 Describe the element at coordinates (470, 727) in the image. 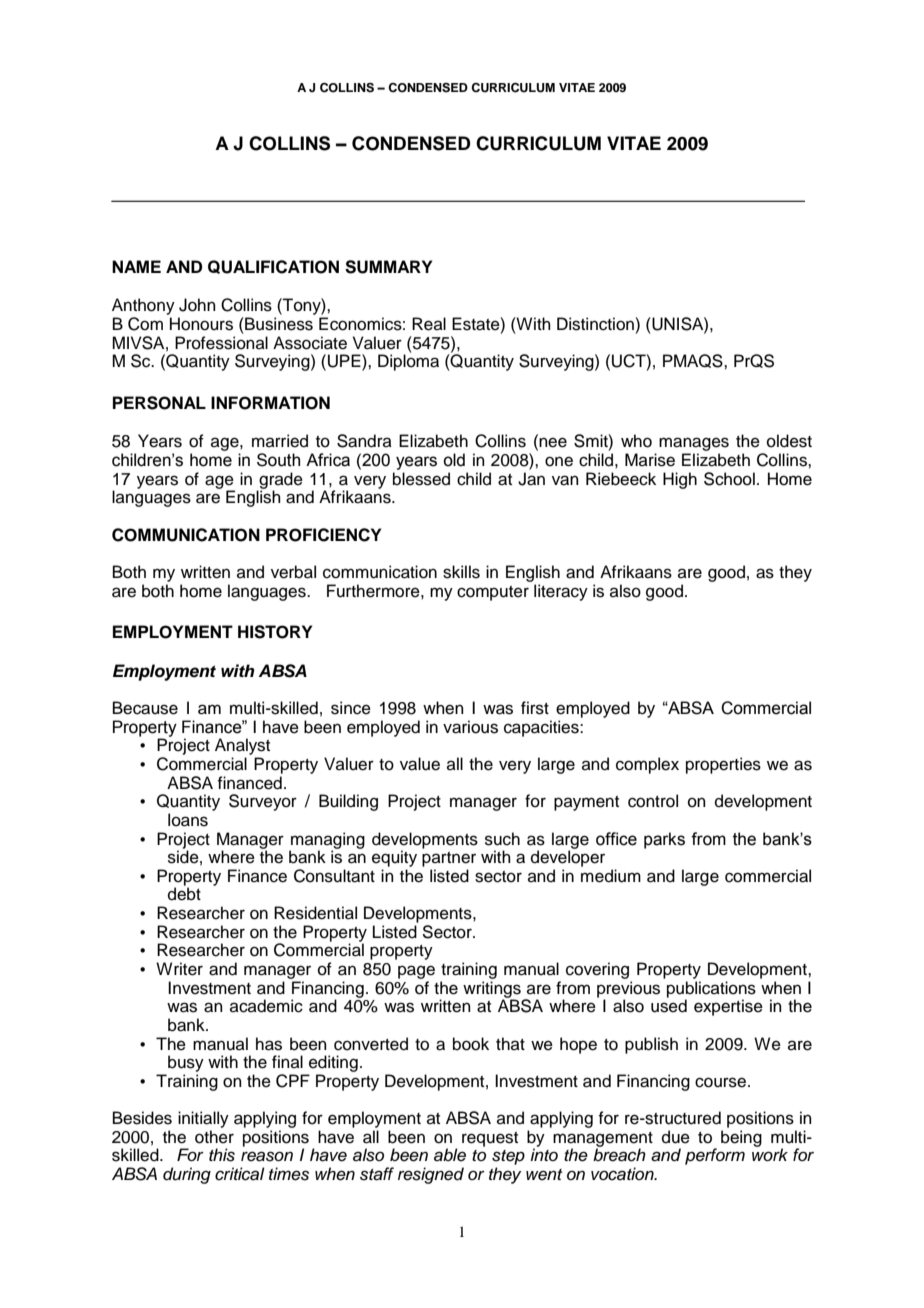

I see `various` at that location.
